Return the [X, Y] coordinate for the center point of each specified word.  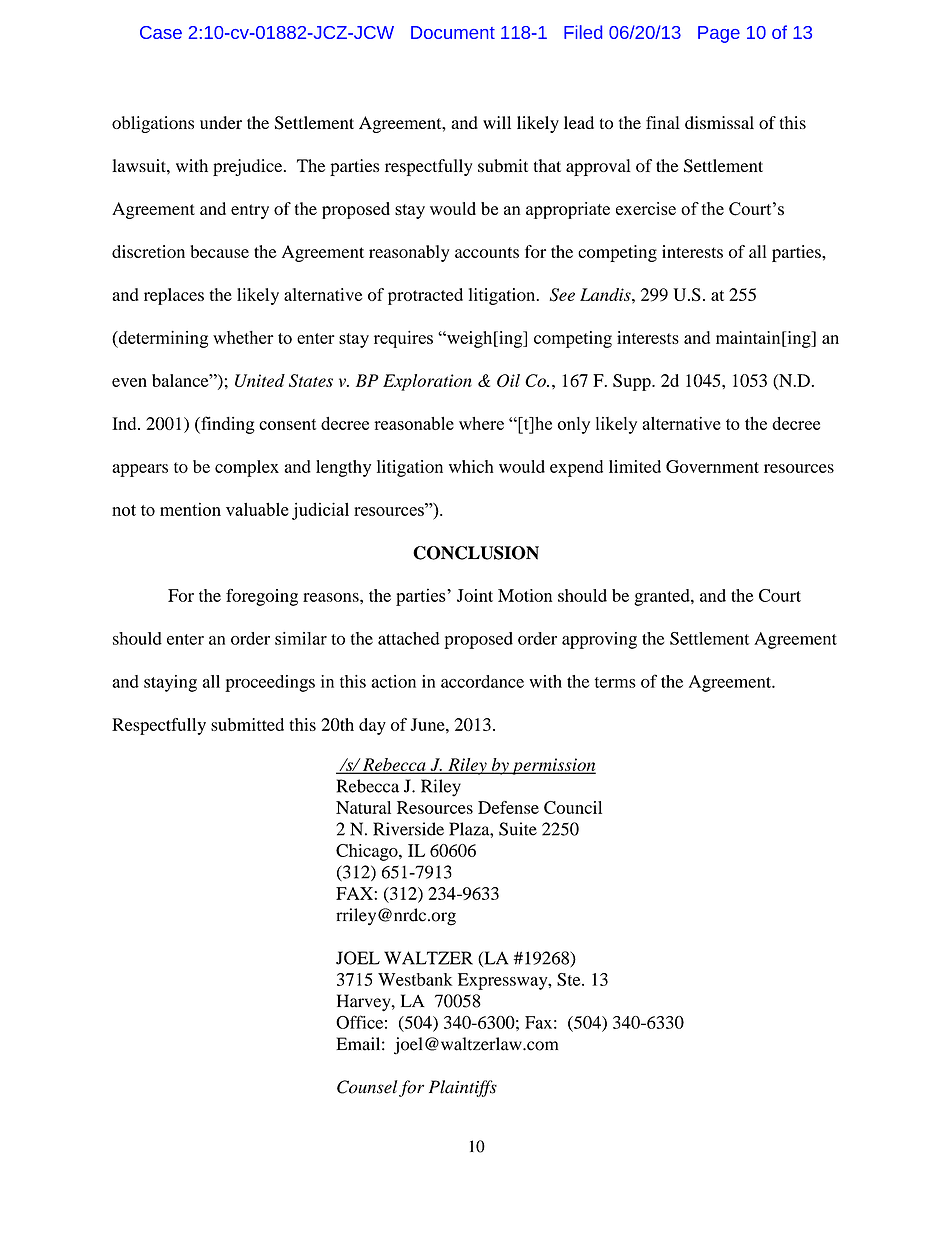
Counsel [367, 1087]
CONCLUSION [476, 553]
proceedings [270, 683]
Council [573, 807]
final [663, 122]
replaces [174, 296]
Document [453, 32]
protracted [425, 296]
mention [190, 509]
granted [663, 597]
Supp [633, 382]
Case [161, 32]
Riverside [408, 829]
